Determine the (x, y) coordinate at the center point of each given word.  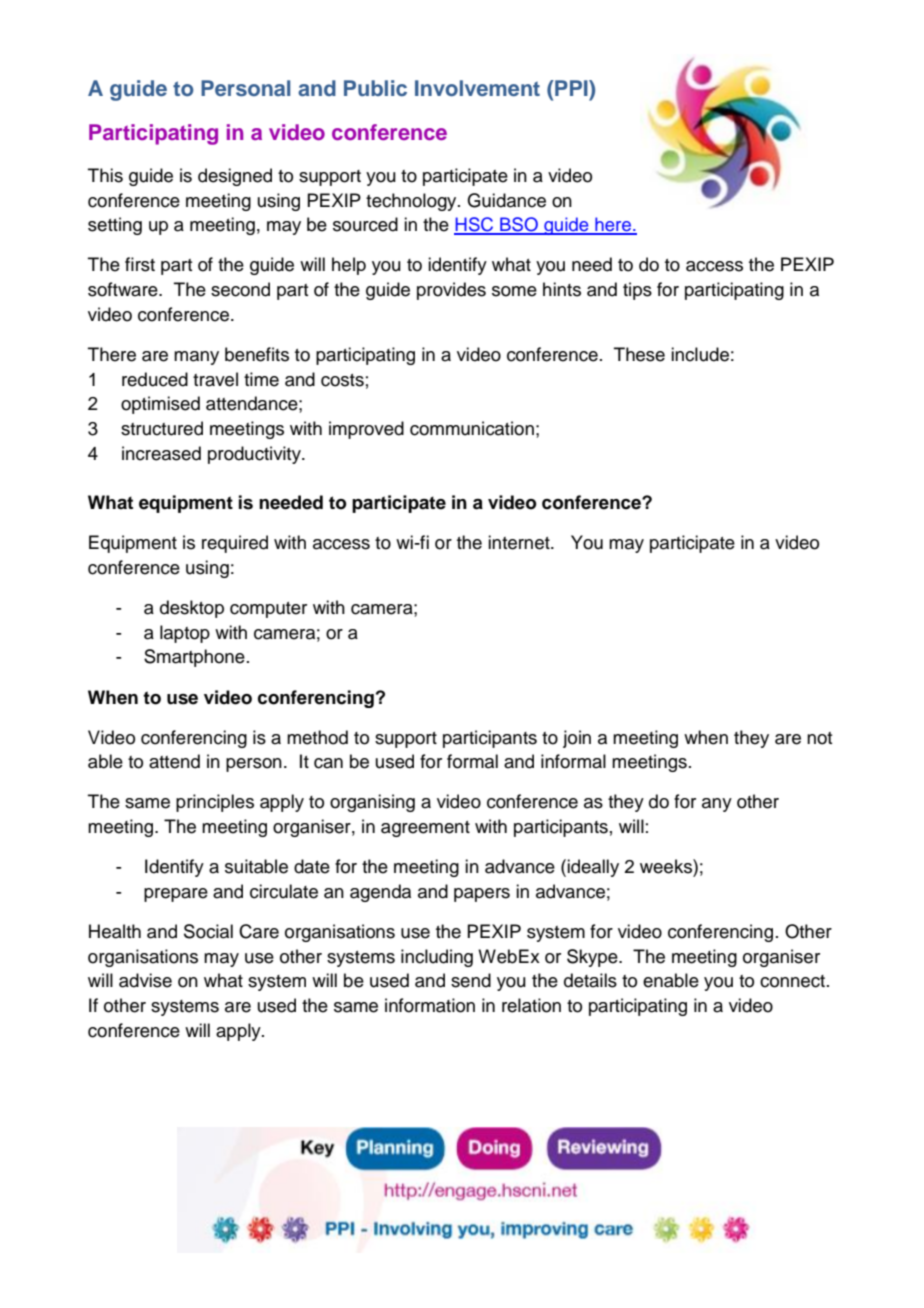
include (700, 354)
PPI (571, 88)
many (196, 358)
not (819, 738)
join (577, 739)
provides (451, 291)
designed (235, 177)
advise (145, 980)
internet (520, 542)
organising (372, 803)
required (235, 544)
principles (215, 803)
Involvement (477, 88)
